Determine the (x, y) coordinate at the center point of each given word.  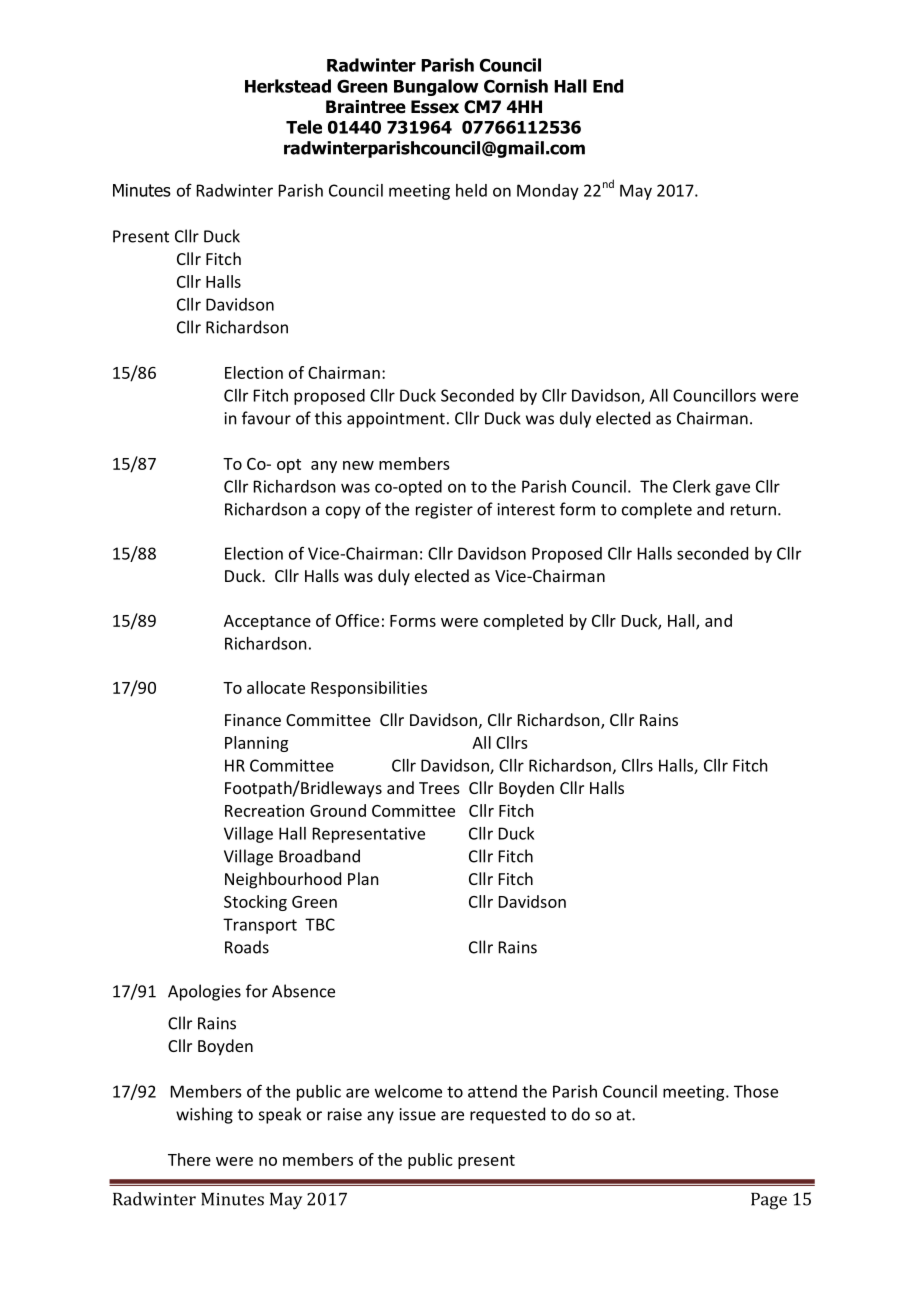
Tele (304, 127)
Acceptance (267, 622)
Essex (435, 107)
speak (280, 1115)
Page (769, 1201)
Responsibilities (369, 689)
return (753, 510)
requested (507, 1115)
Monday (548, 192)
